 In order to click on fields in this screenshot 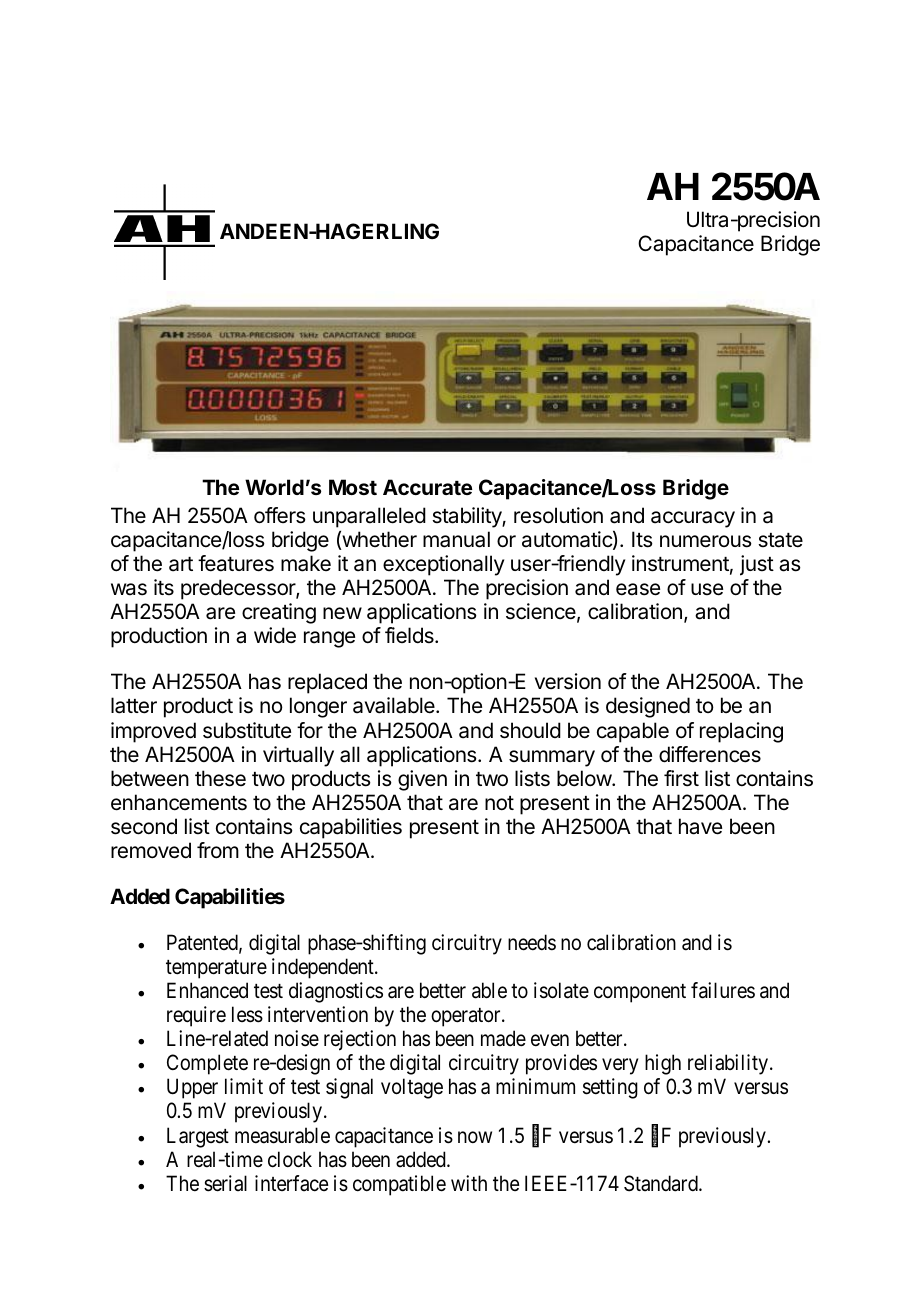, I will do `click(410, 635)`.
